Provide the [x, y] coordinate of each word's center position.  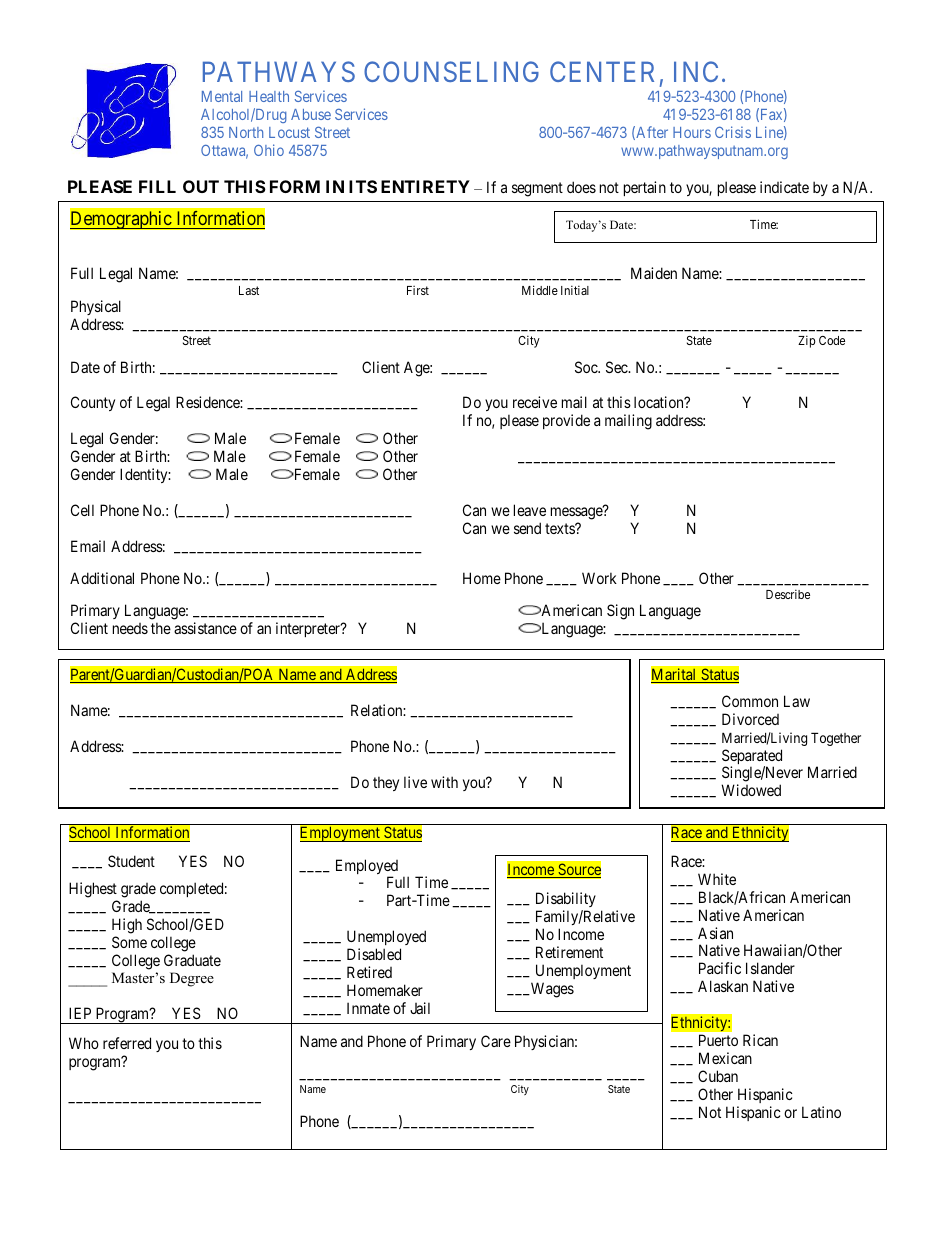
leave [530, 510]
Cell [82, 510]
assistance [205, 628]
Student [131, 861]
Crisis [733, 132]
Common [750, 701]
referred [127, 1043]
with [444, 782]
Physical [96, 307]
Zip [807, 341]
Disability [566, 899]
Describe [788, 594]
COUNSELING [451, 71]
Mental [222, 96]
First [418, 290]
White [717, 879]
